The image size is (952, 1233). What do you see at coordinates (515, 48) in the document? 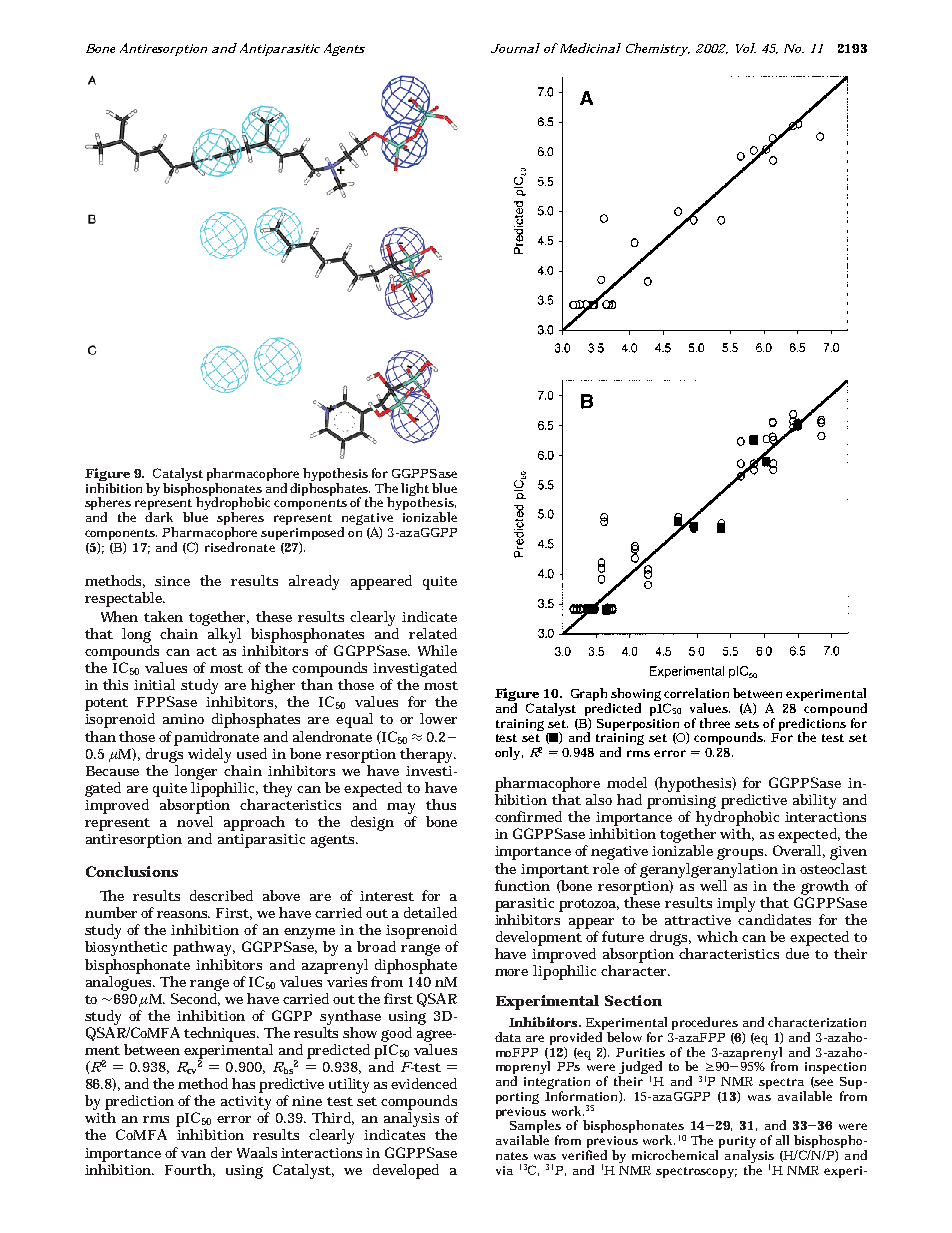
I see `Journal` at bounding box center [515, 48].
